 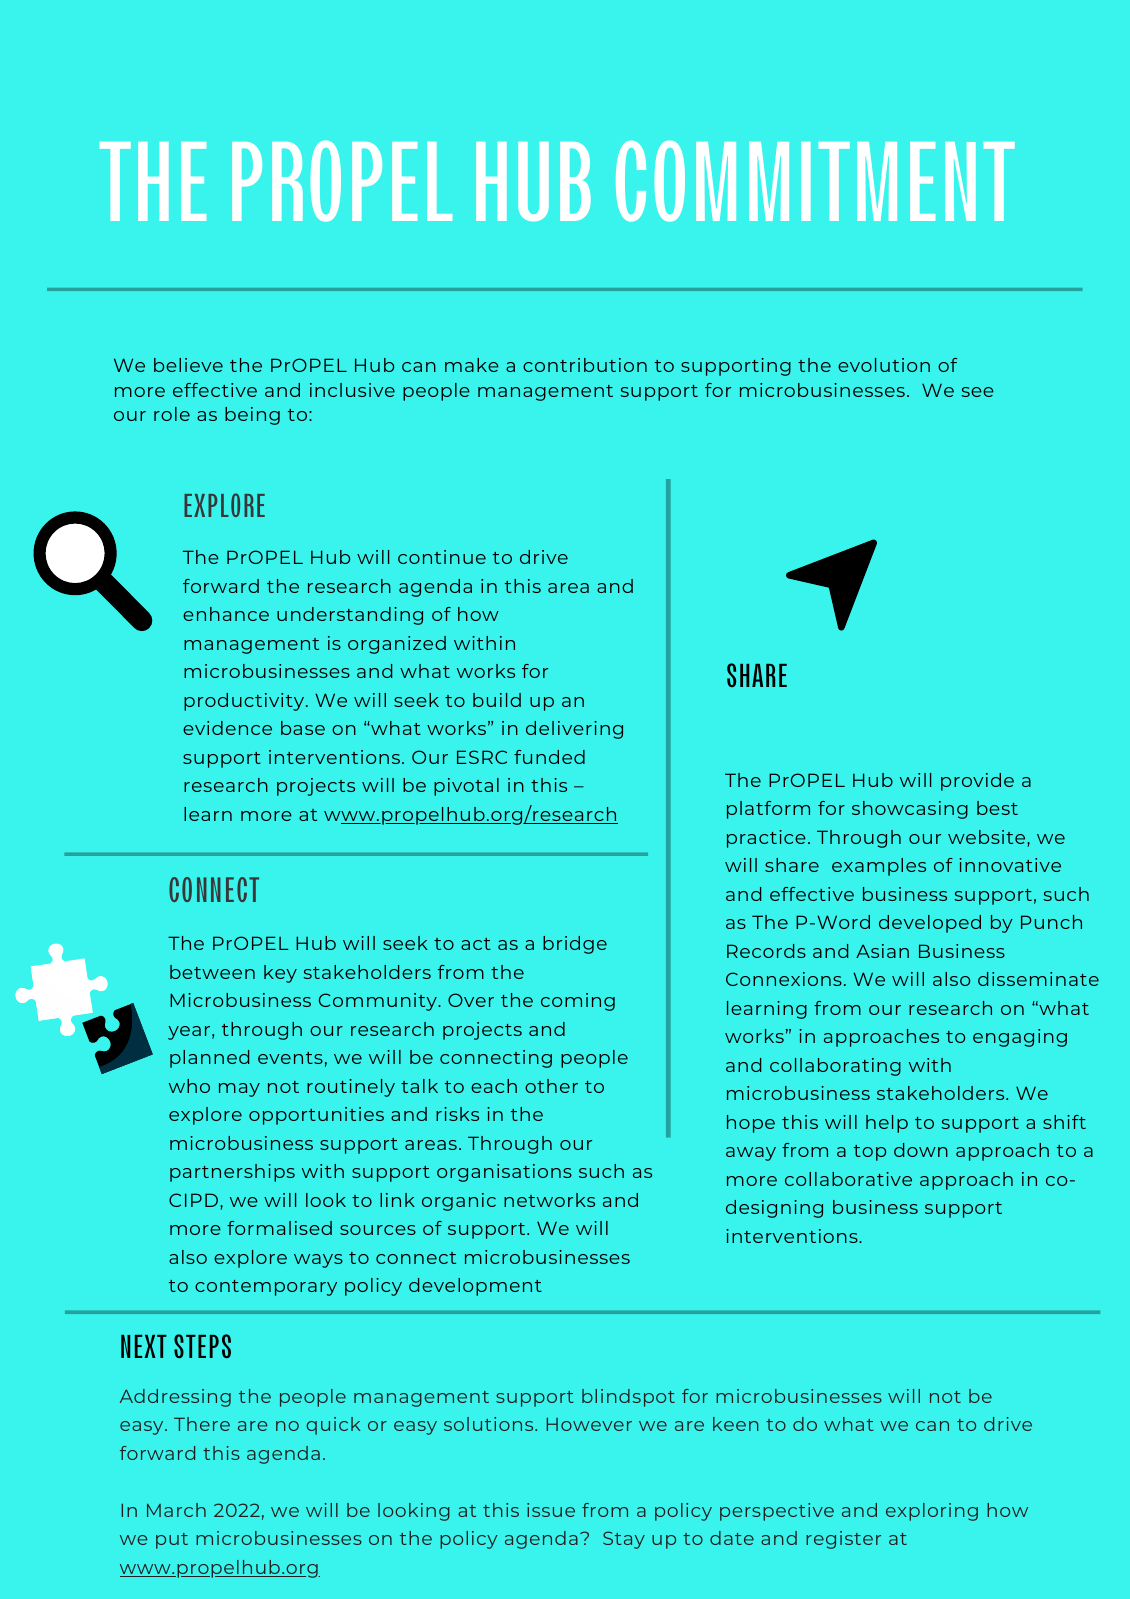 What do you see at coordinates (280, 974) in the document?
I see `key` at bounding box center [280, 974].
